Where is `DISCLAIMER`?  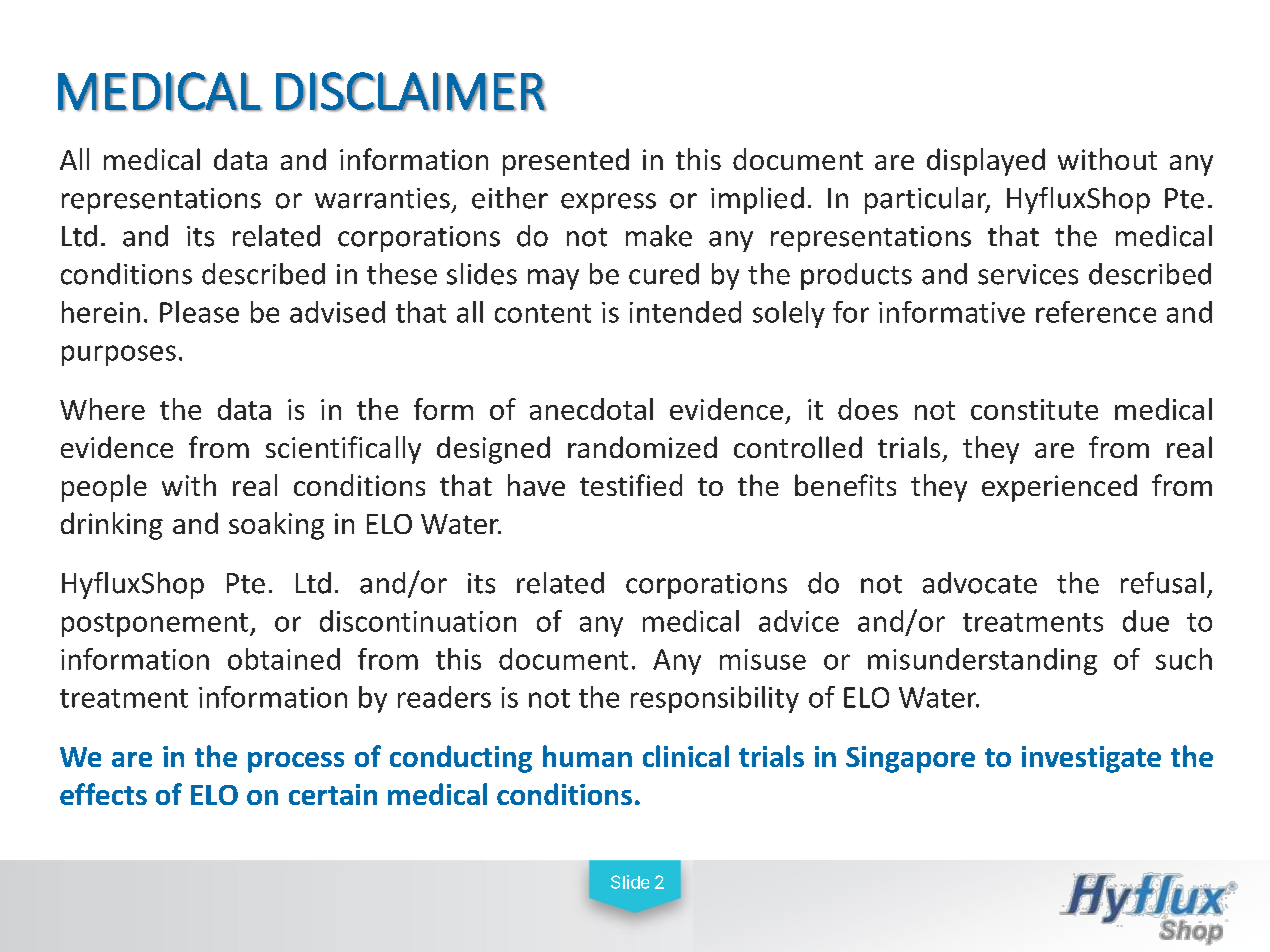 DISCLAIMER is located at coordinates (411, 92).
